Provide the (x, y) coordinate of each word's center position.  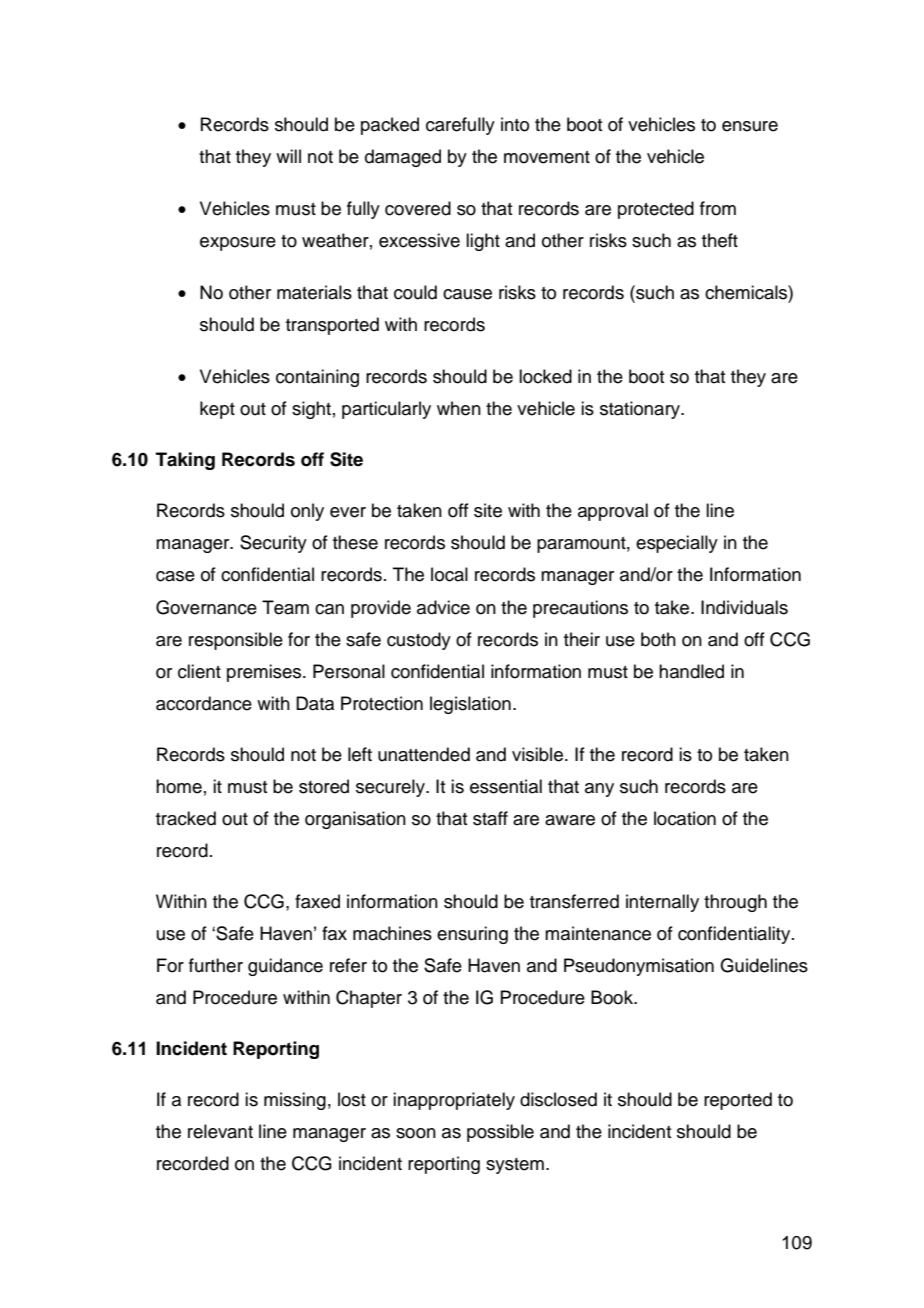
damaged (403, 158)
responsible (236, 641)
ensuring (472, 935)
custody (419, 641)
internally (662, 903)
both (658, 639)
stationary (641, 410)
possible (500, 1133)
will (288, 156)
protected (656, 210)
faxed (317, 901)
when (459, 408)
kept (217, 410)
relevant (220, 1131)
